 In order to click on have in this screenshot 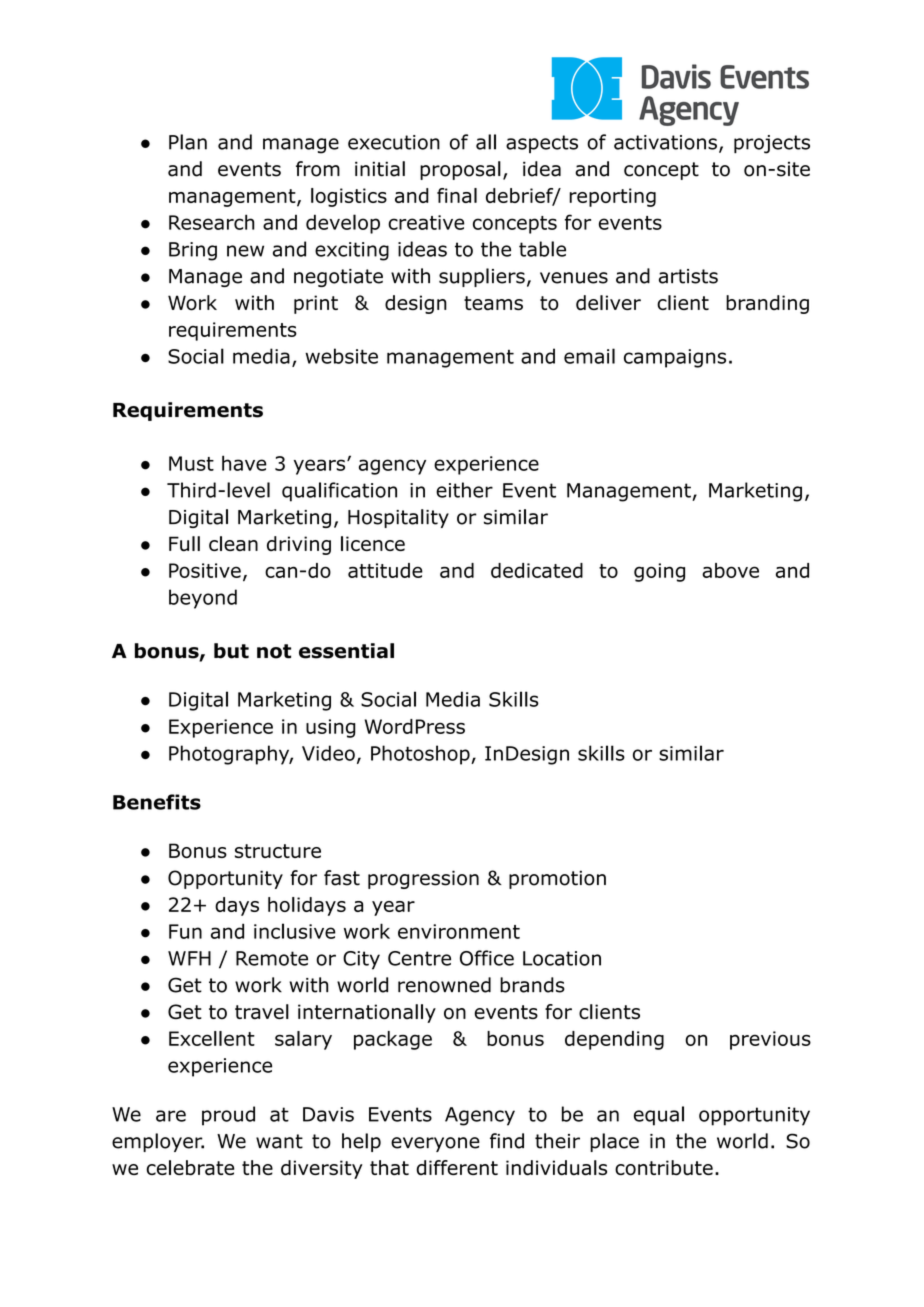, I will do `click(244, 463)`.
